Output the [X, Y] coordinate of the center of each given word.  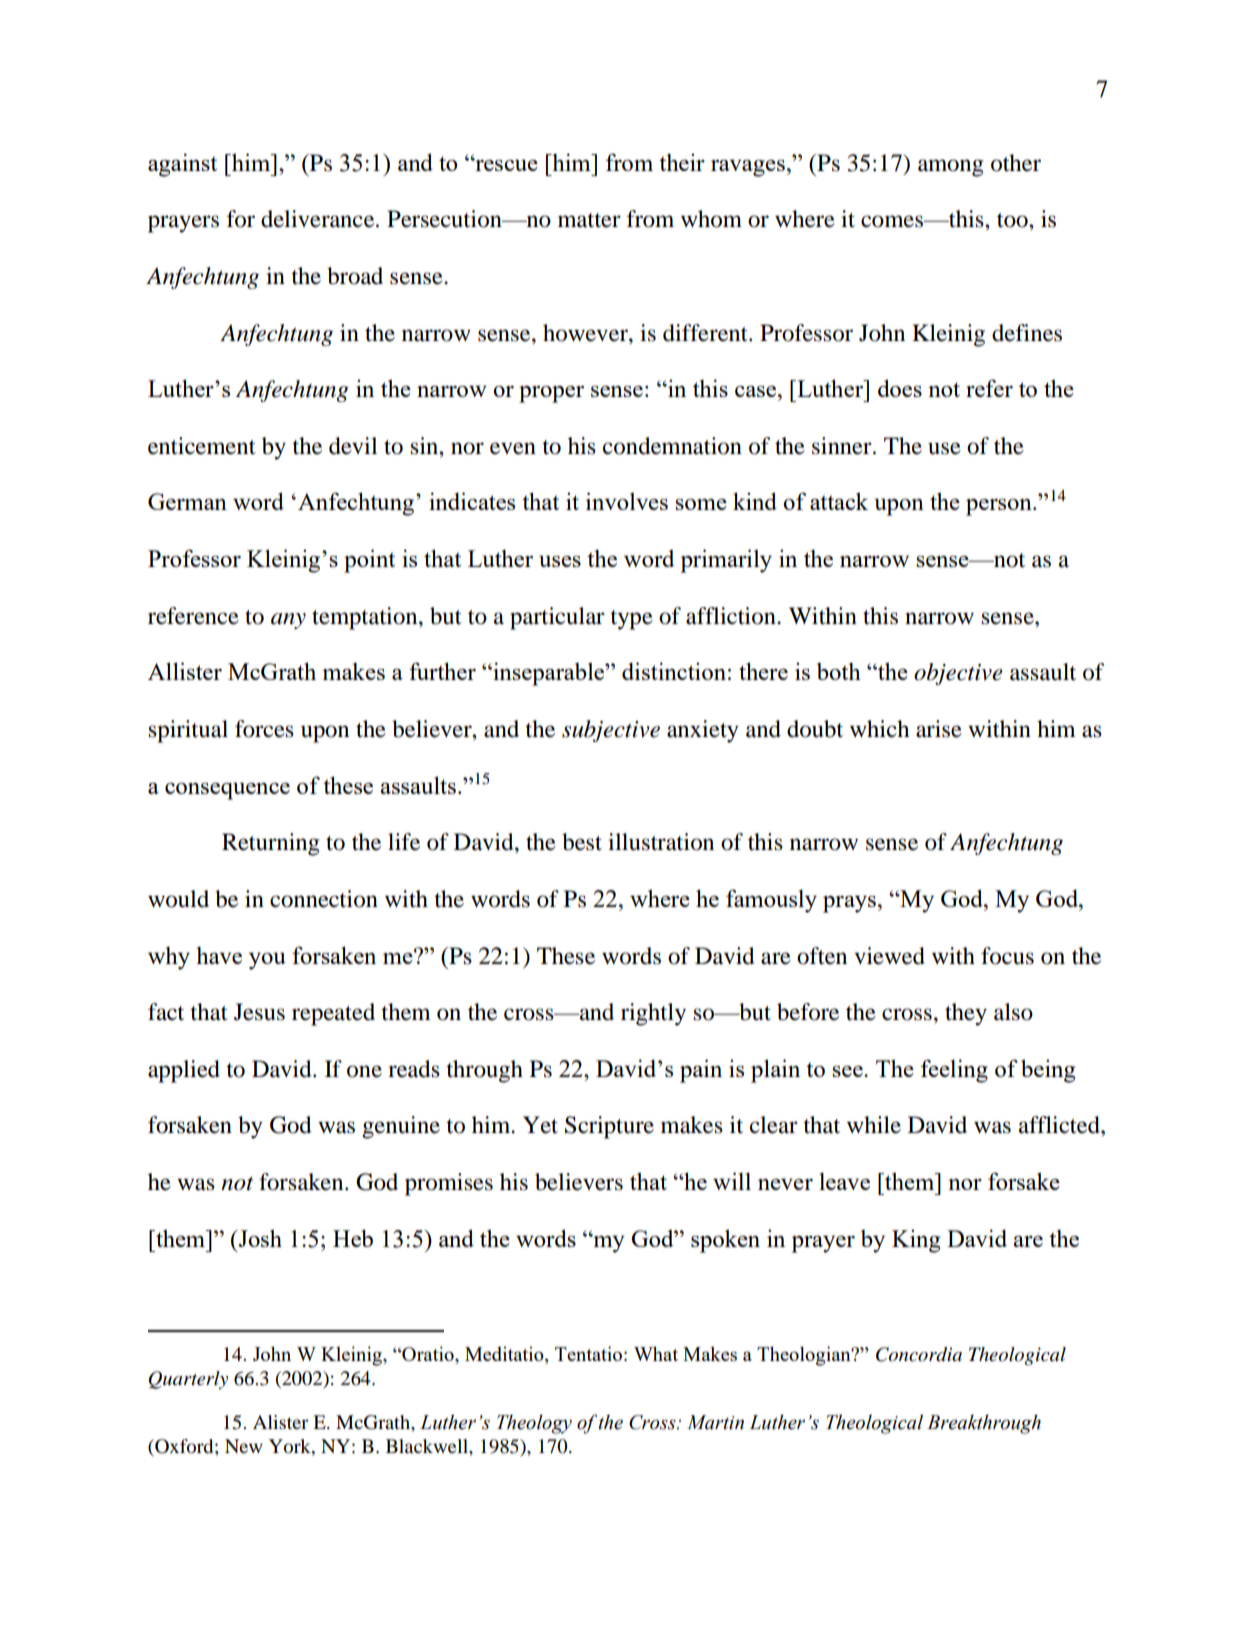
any [288, 621]
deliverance [319, 219]
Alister [281, 1422]
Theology [534, 1424]
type [631, 620]
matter [589, 220]
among [950, 168]
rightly [653, 1014]
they [966, 1014]
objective [958, 674]
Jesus [259, 1012]
